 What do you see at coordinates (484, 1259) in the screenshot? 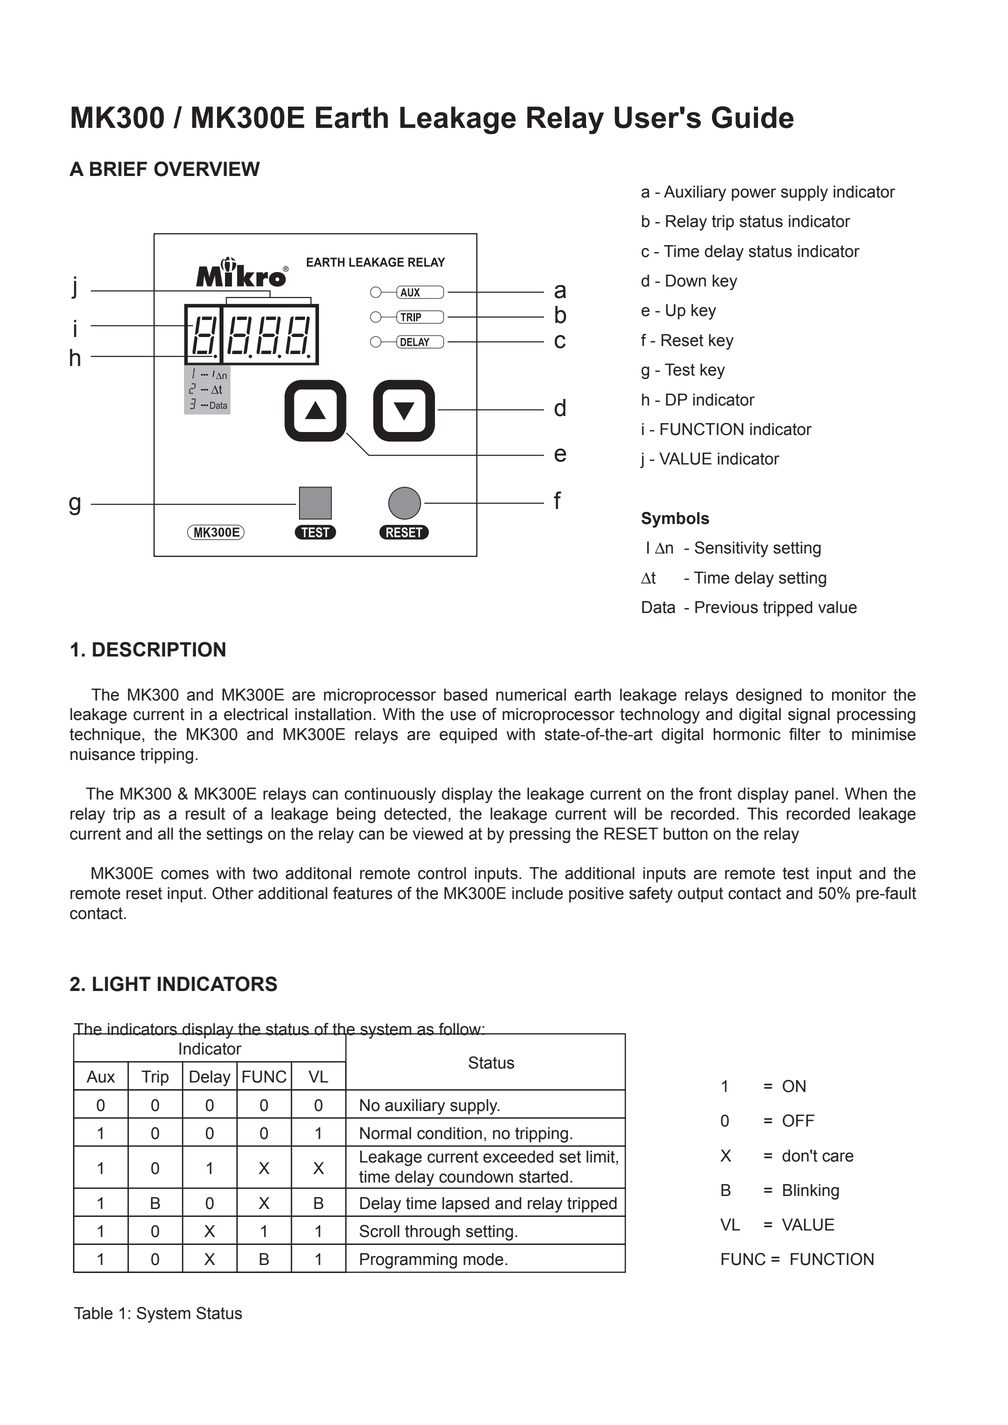
I see `mode` at bounding box center [484, 1259].
